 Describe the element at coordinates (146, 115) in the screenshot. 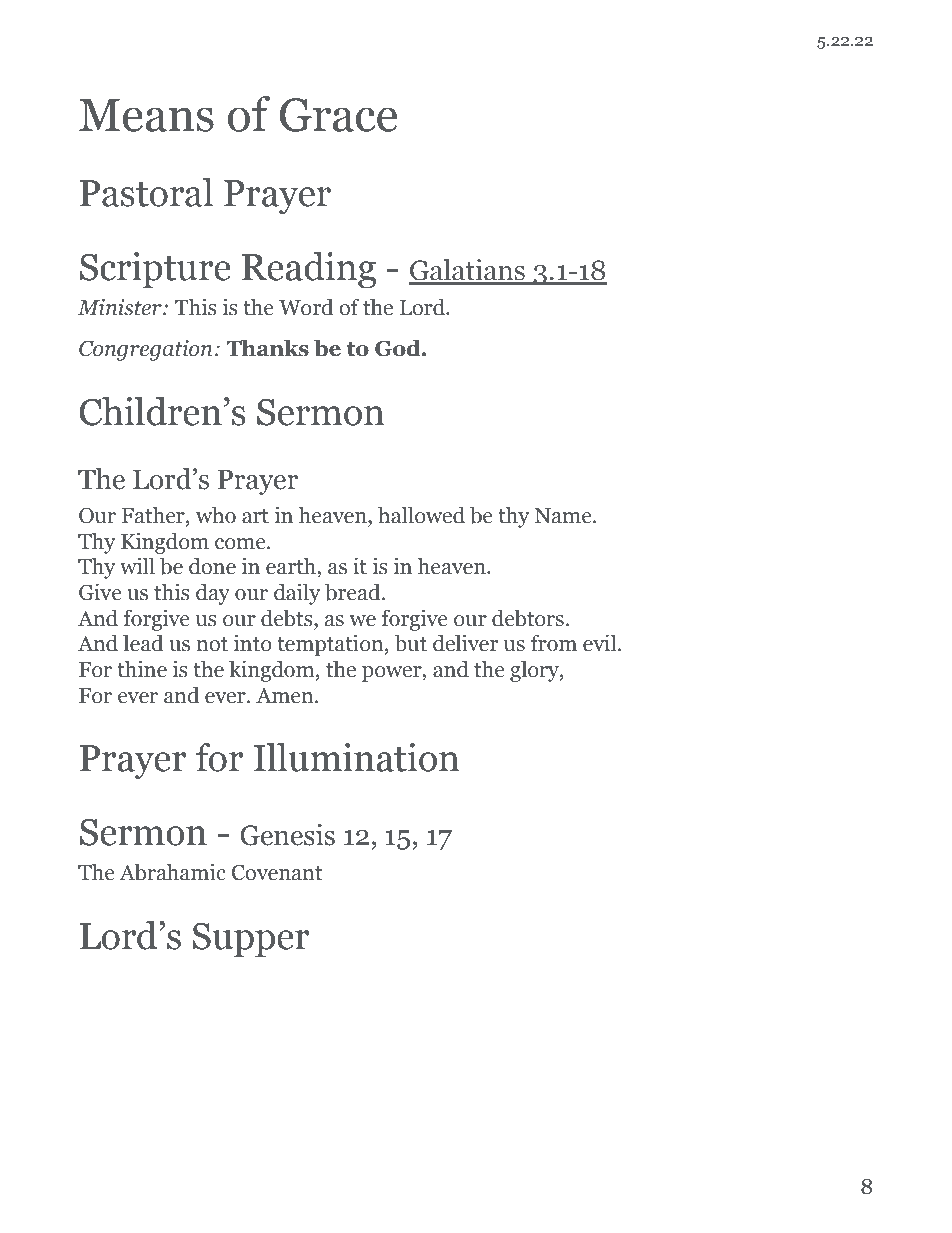

I see `Means` at that location.
